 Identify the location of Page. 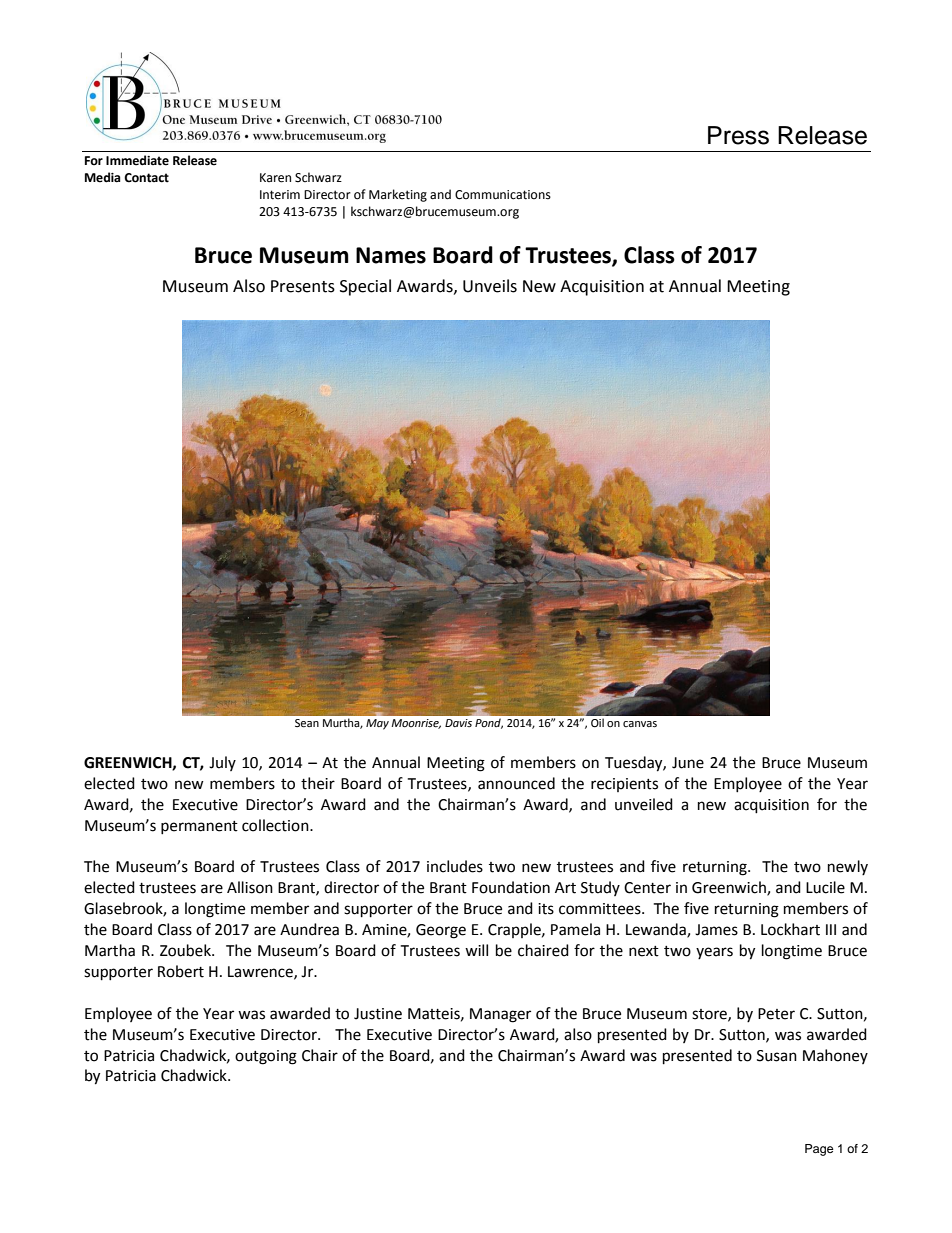
(819, 1150).
